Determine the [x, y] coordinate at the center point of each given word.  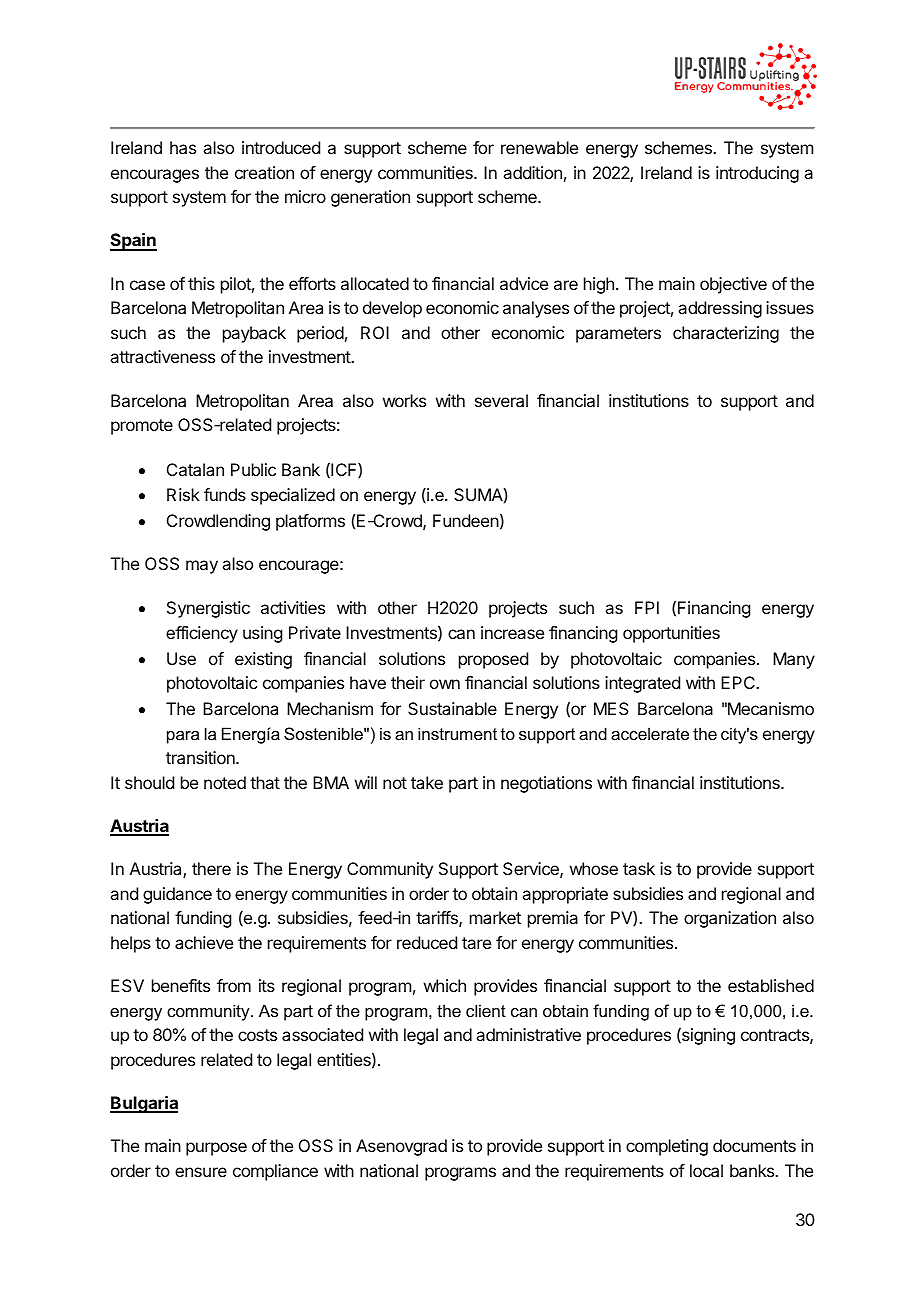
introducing [757, 174]
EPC [739, 682]
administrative [528, 1034]
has [183, 147]
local [706, 1170]
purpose [216, 1149]
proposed [493, 660]
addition [532, 172]
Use [181, 658]
